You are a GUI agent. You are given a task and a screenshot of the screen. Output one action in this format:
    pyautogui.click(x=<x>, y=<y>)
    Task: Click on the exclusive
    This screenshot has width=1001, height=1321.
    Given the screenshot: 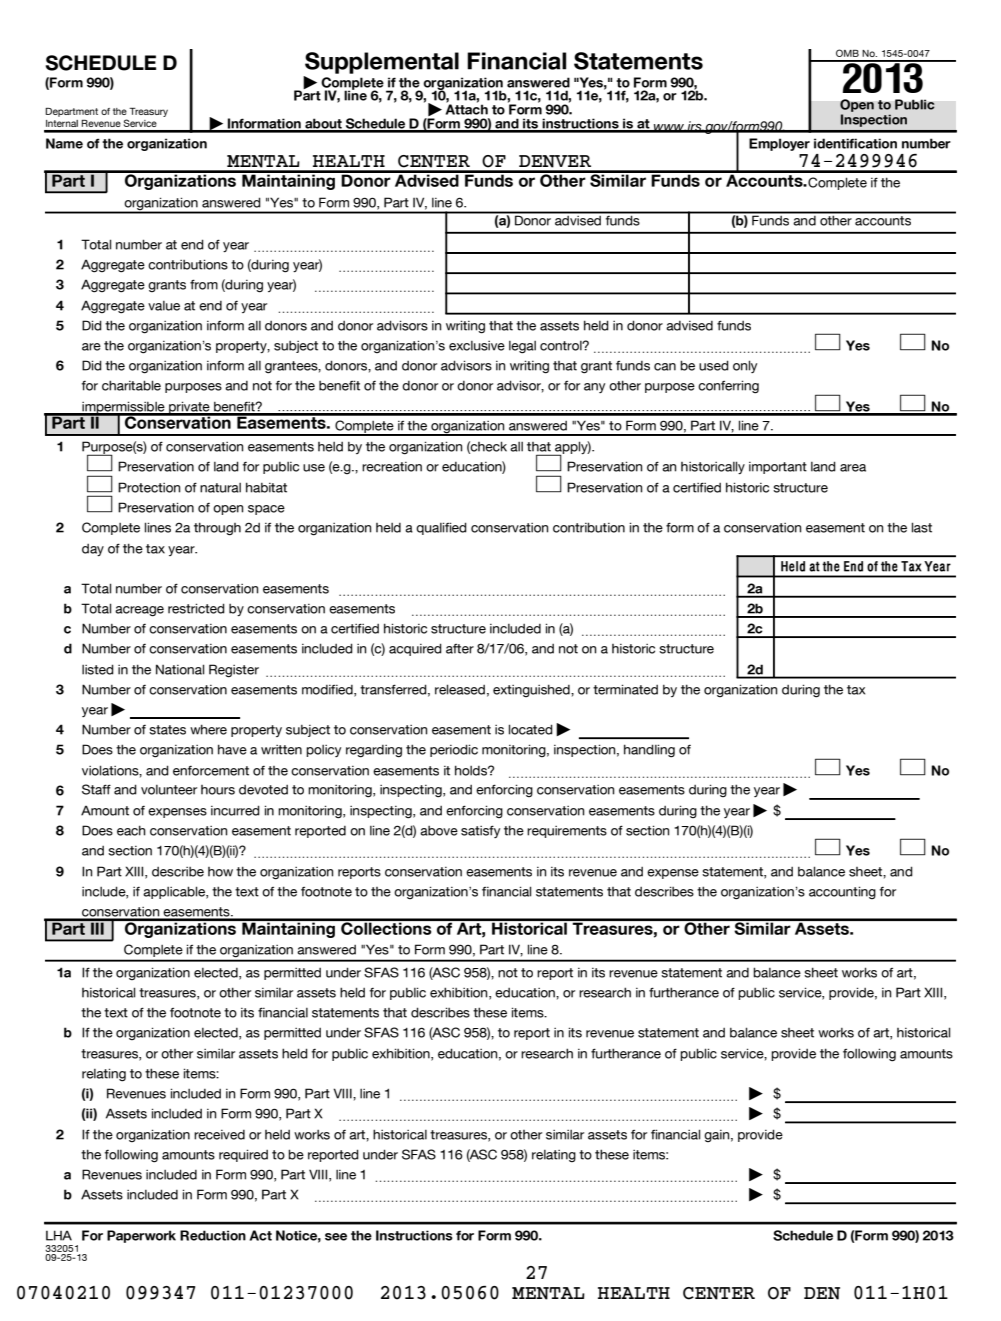 What is the action you would take?
    pyautogui.click(x=477, y=346)
